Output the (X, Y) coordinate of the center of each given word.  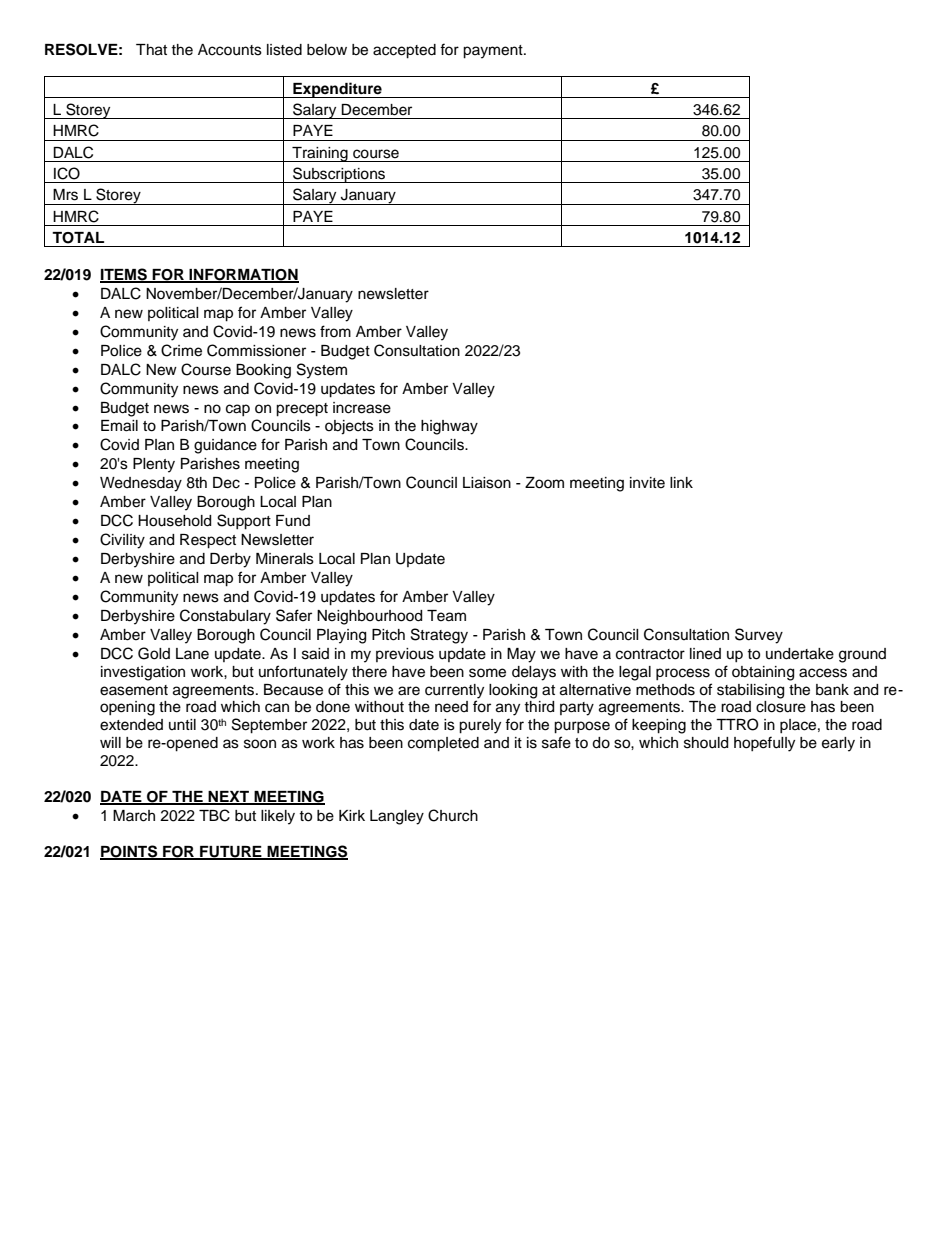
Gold (154, 653)
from (335, 331)
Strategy (439, 636)
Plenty (154, 465)
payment (494, 52)
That (151, 50)
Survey (759, 636)
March (134, 816)
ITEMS (124, 275)
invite (647, 483)
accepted (404, 51)
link (681, 482)
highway (449, 427)
